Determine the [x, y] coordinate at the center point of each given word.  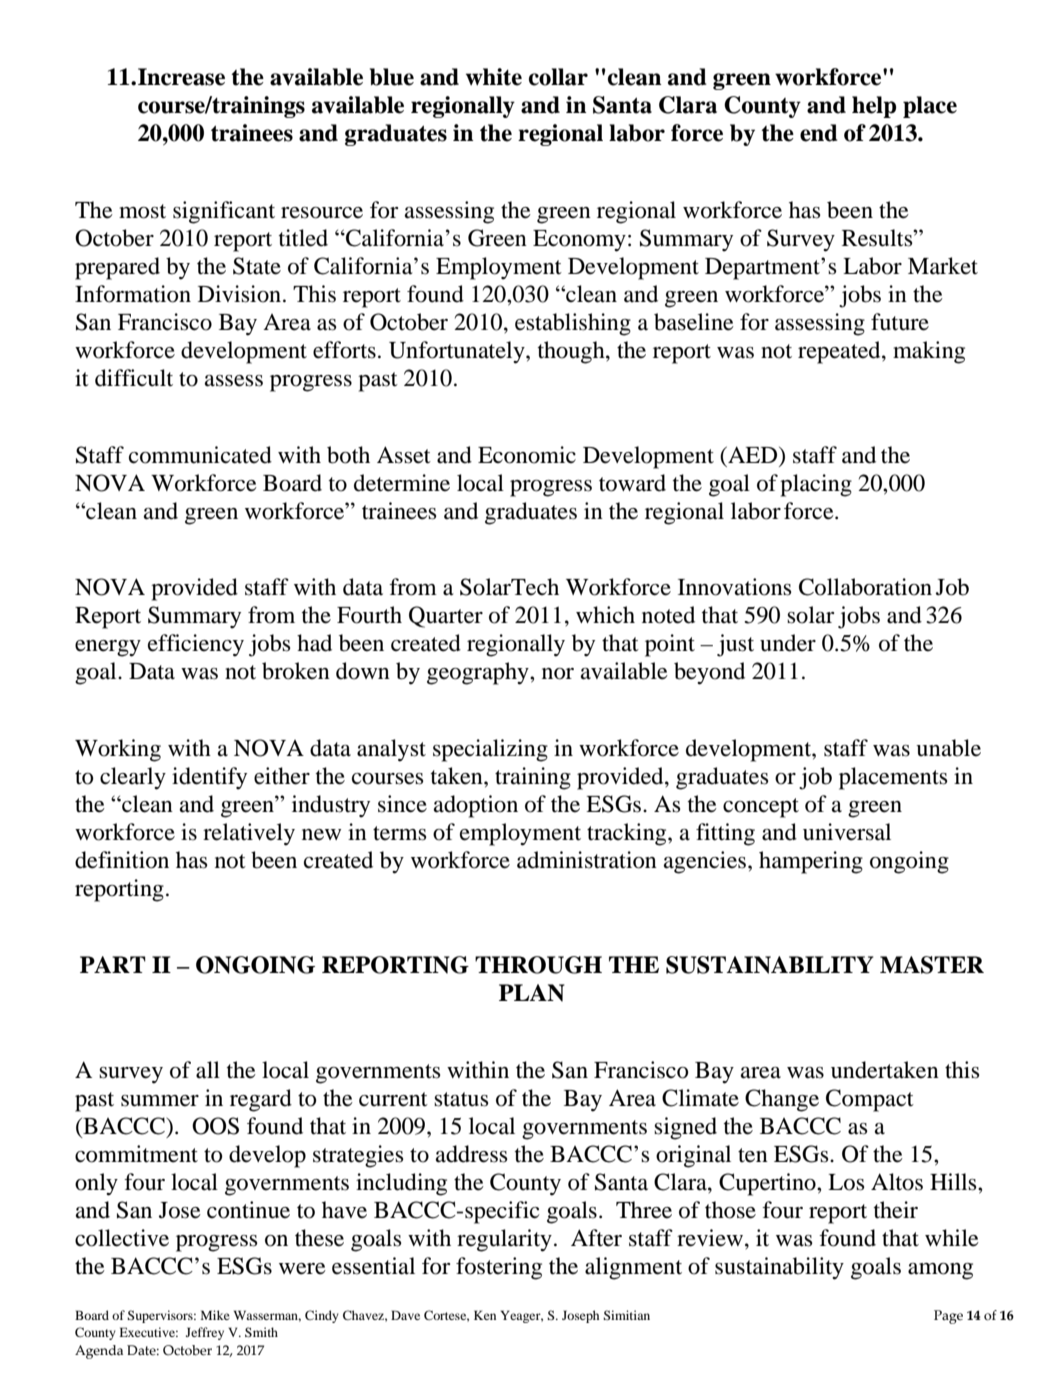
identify [209, 778]
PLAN [532, 993]
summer [160, 1101]
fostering [499, 1268]
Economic [527, 455]
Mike [215, 1315]
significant [224, 212]
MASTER [932, 965]
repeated [840, 352]
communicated [200, 455]
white [494, 77]
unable [948, 748]
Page [948, 1317]
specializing [490, 750]
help [874, 107]
